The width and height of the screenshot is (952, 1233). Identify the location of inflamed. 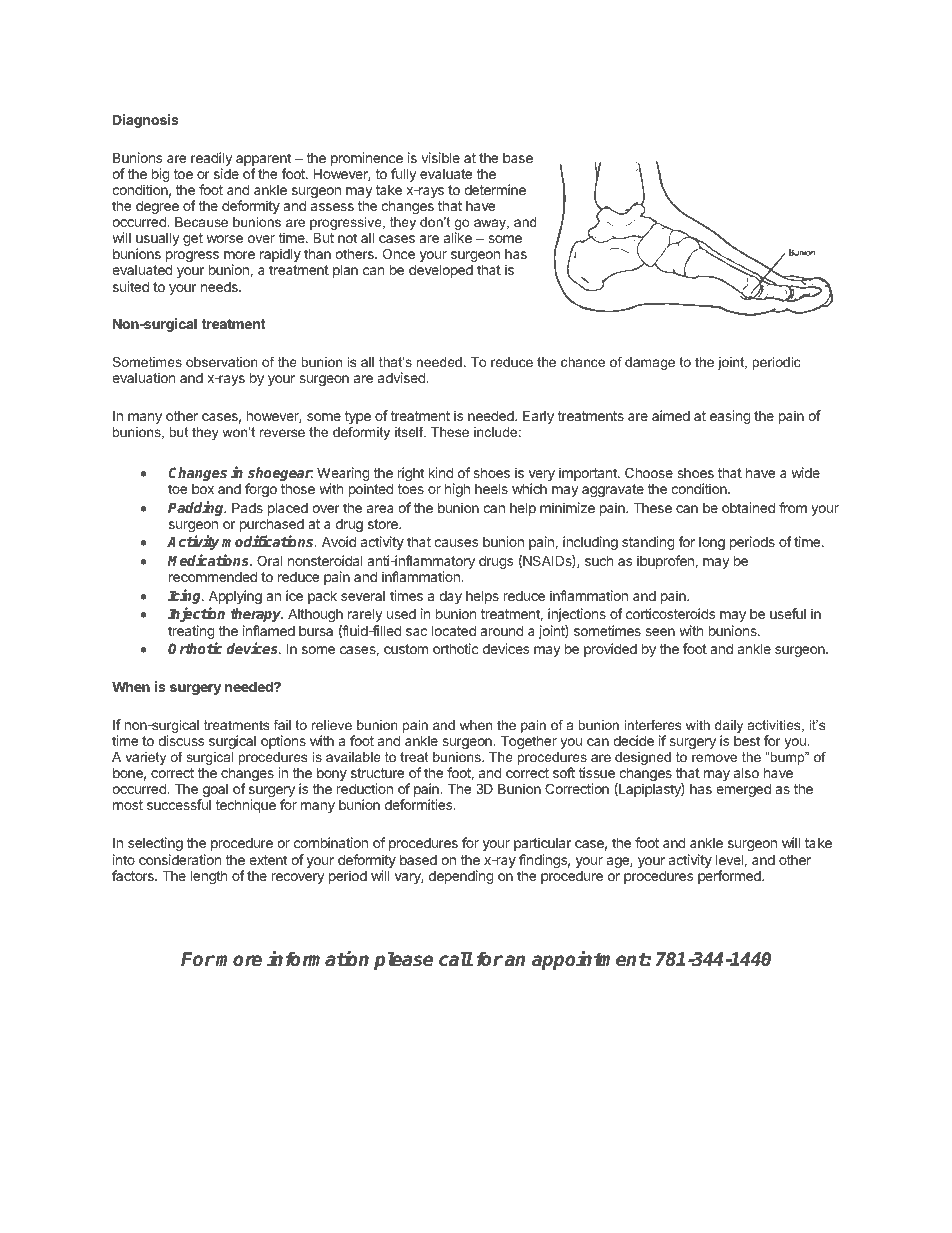
(269, 630).
